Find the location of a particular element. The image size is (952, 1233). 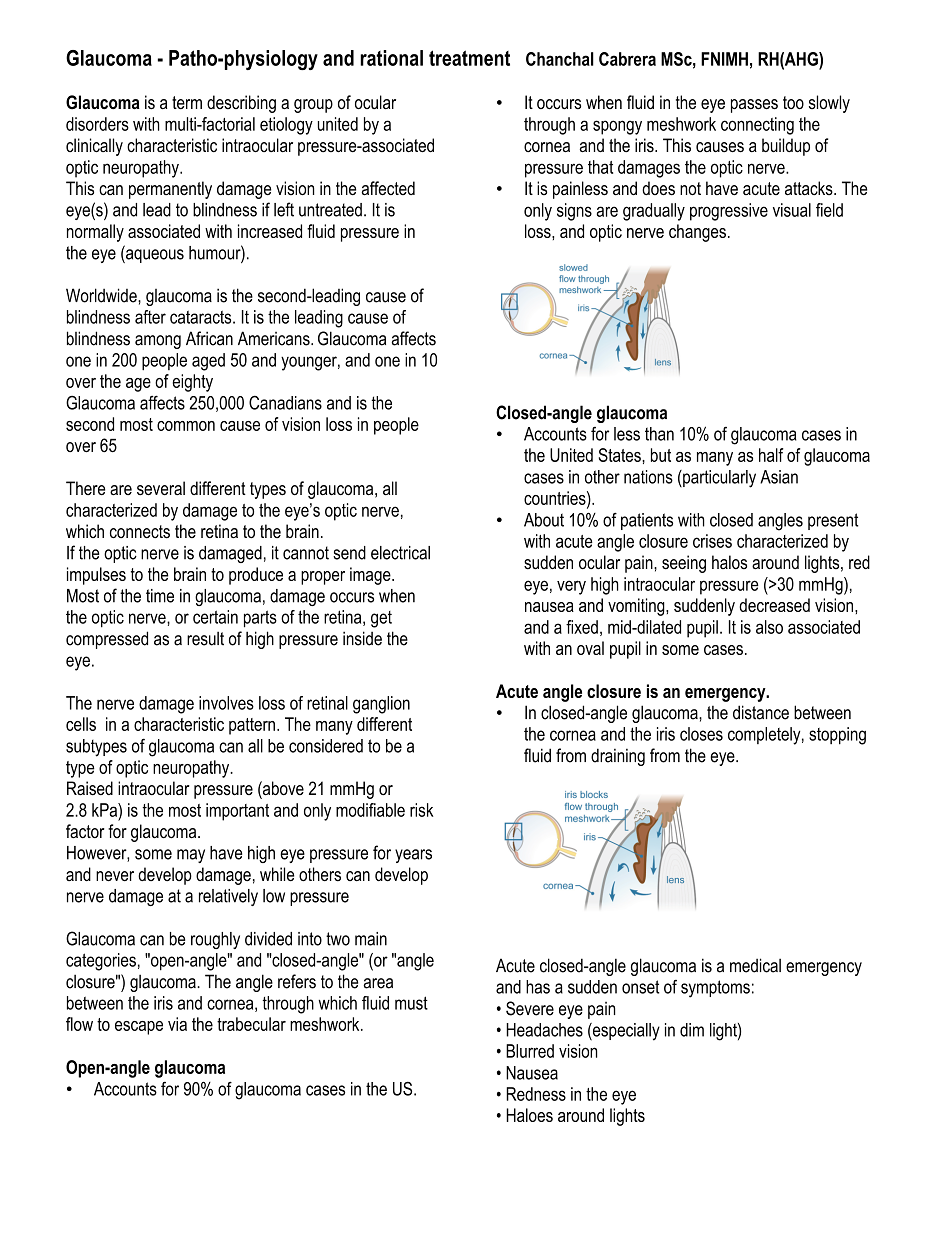

Canadians is located at coordinates (285, 402).
